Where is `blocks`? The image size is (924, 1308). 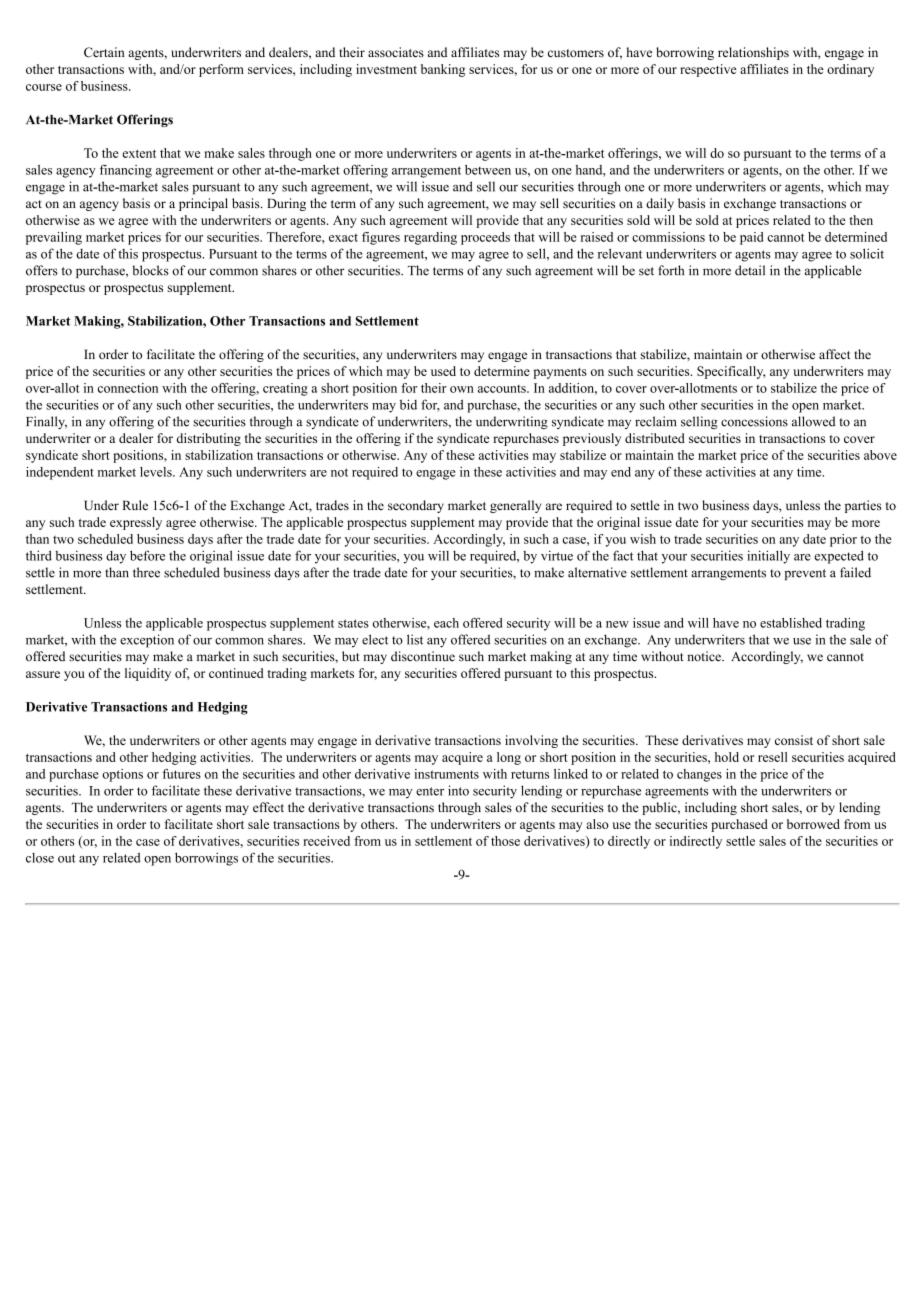 blocks is located at coordinates (150, 270).
